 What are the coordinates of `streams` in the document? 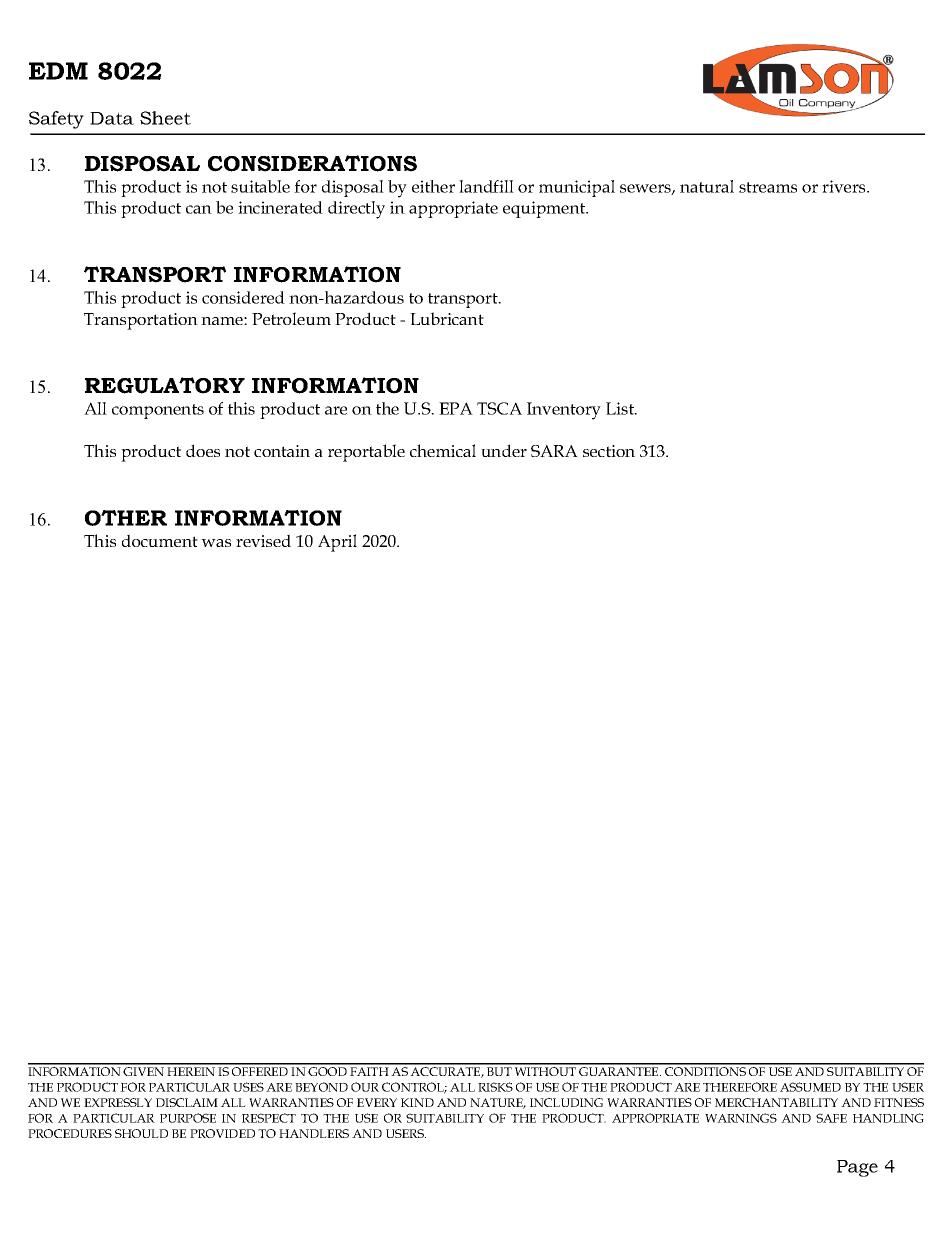 It's located at (768, 187).
